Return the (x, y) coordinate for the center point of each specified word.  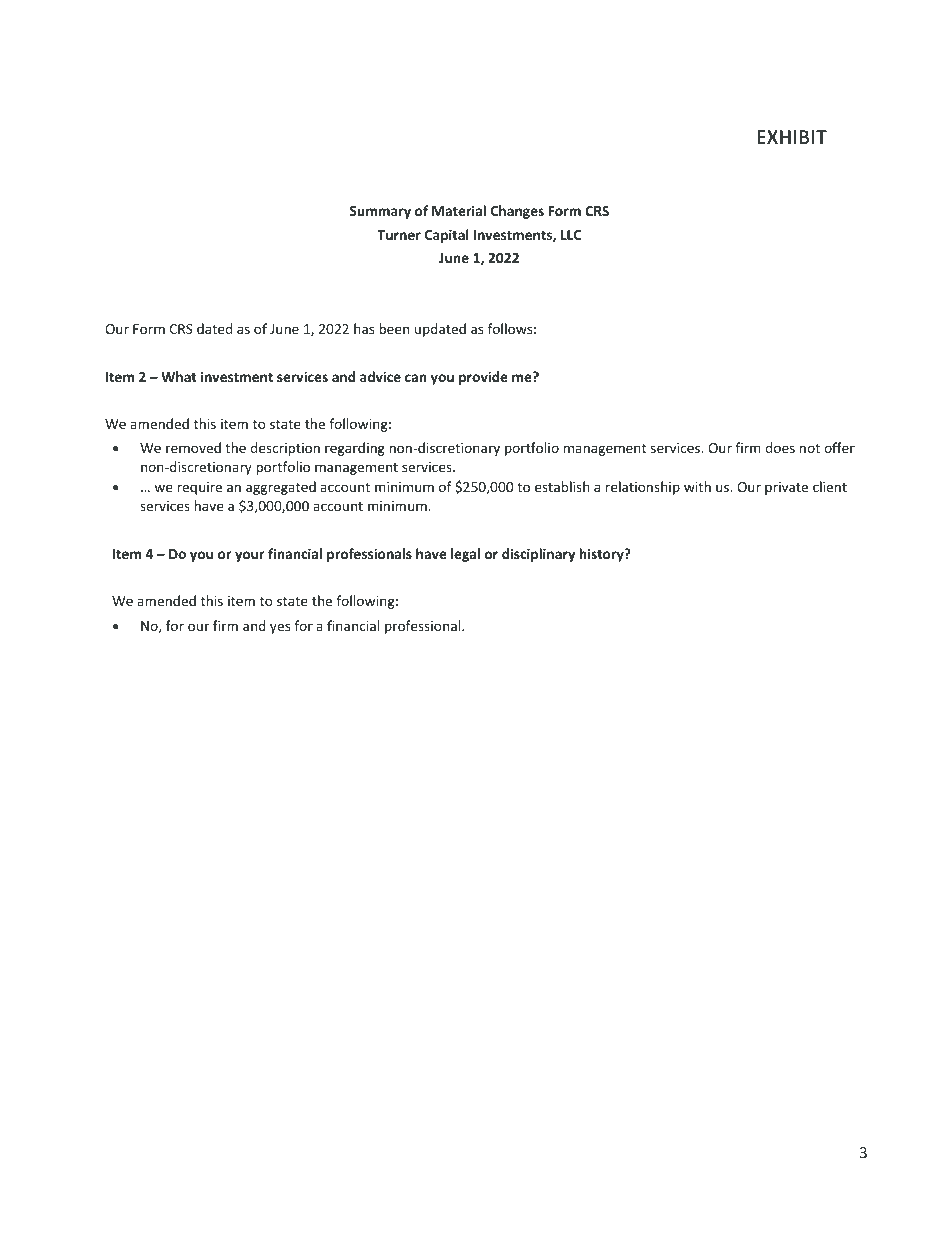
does (780, 447)
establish (562, 486)
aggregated (281, 488)
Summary (380, 212)
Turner (399, 235)
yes (280, 628)
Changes (517, 212)
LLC (571, 235)
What (179, 376)
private (786, 488)
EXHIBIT (792, 137)
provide (483, 378)
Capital (447, 236)
